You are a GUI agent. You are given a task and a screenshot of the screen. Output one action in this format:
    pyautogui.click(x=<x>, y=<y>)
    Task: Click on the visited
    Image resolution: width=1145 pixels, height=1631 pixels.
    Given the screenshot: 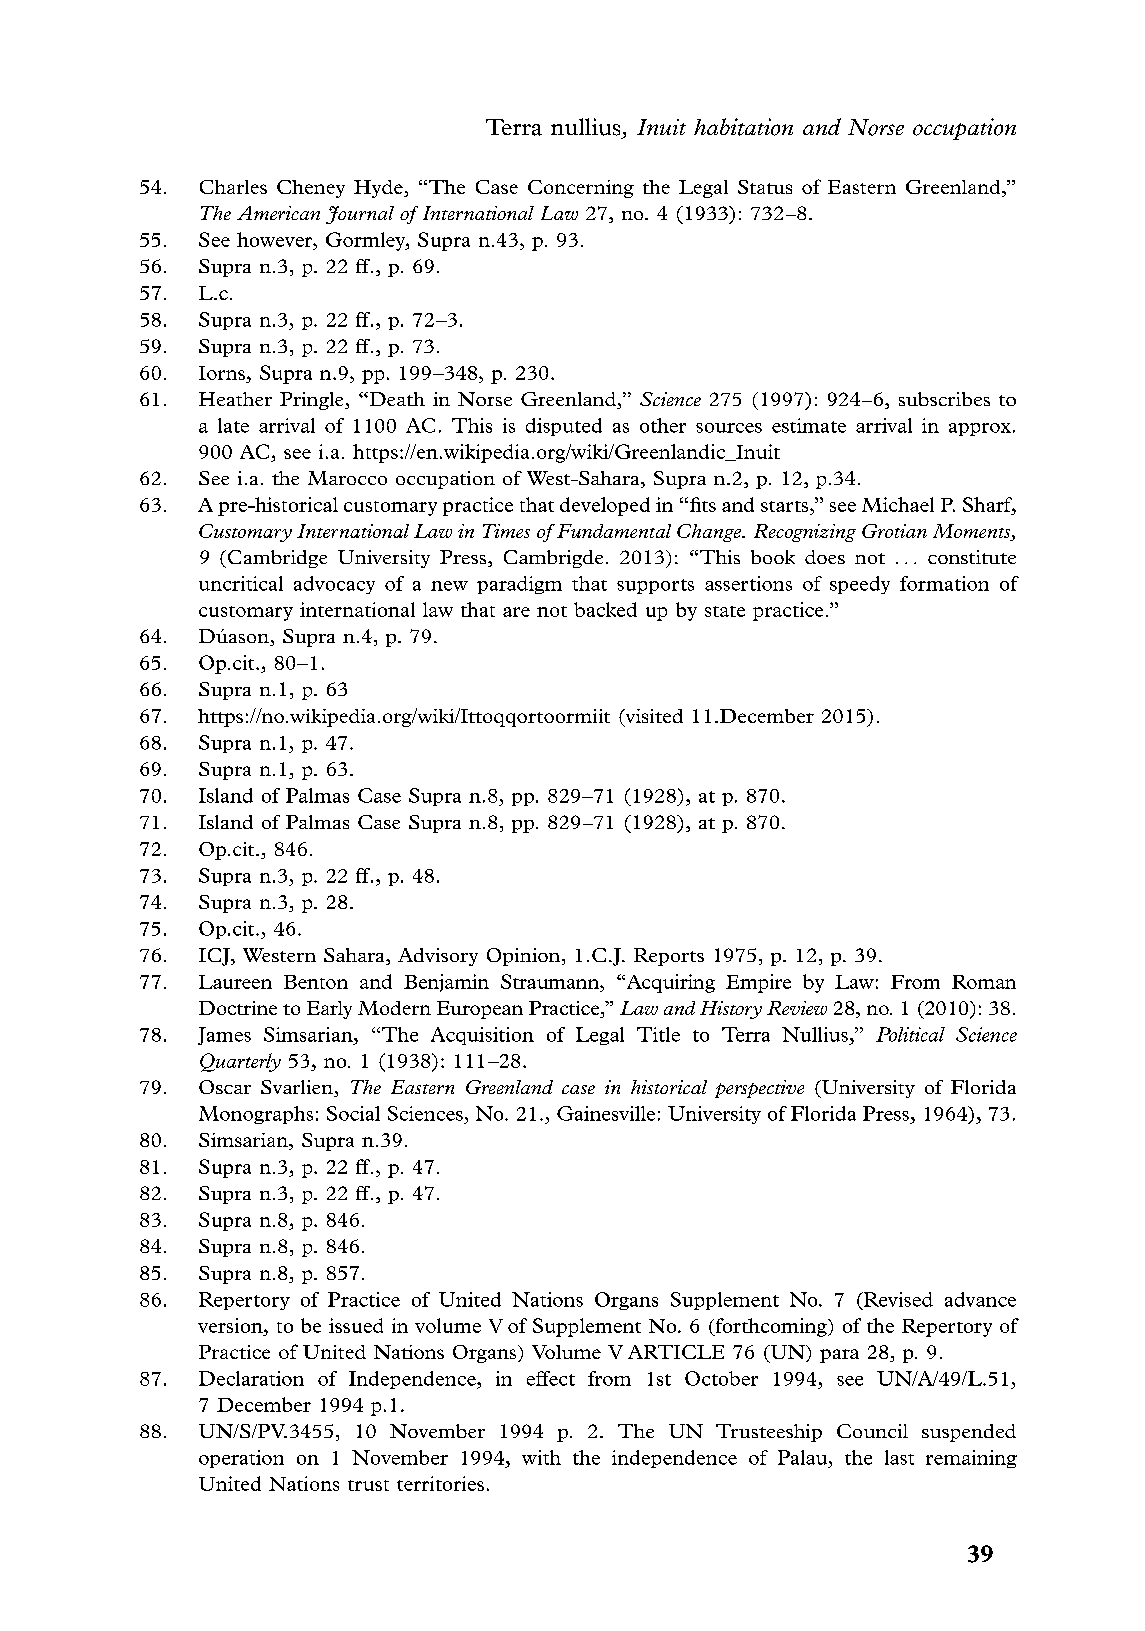 What is the action you would take?
    pyautogui.click(x=653, y=717)
